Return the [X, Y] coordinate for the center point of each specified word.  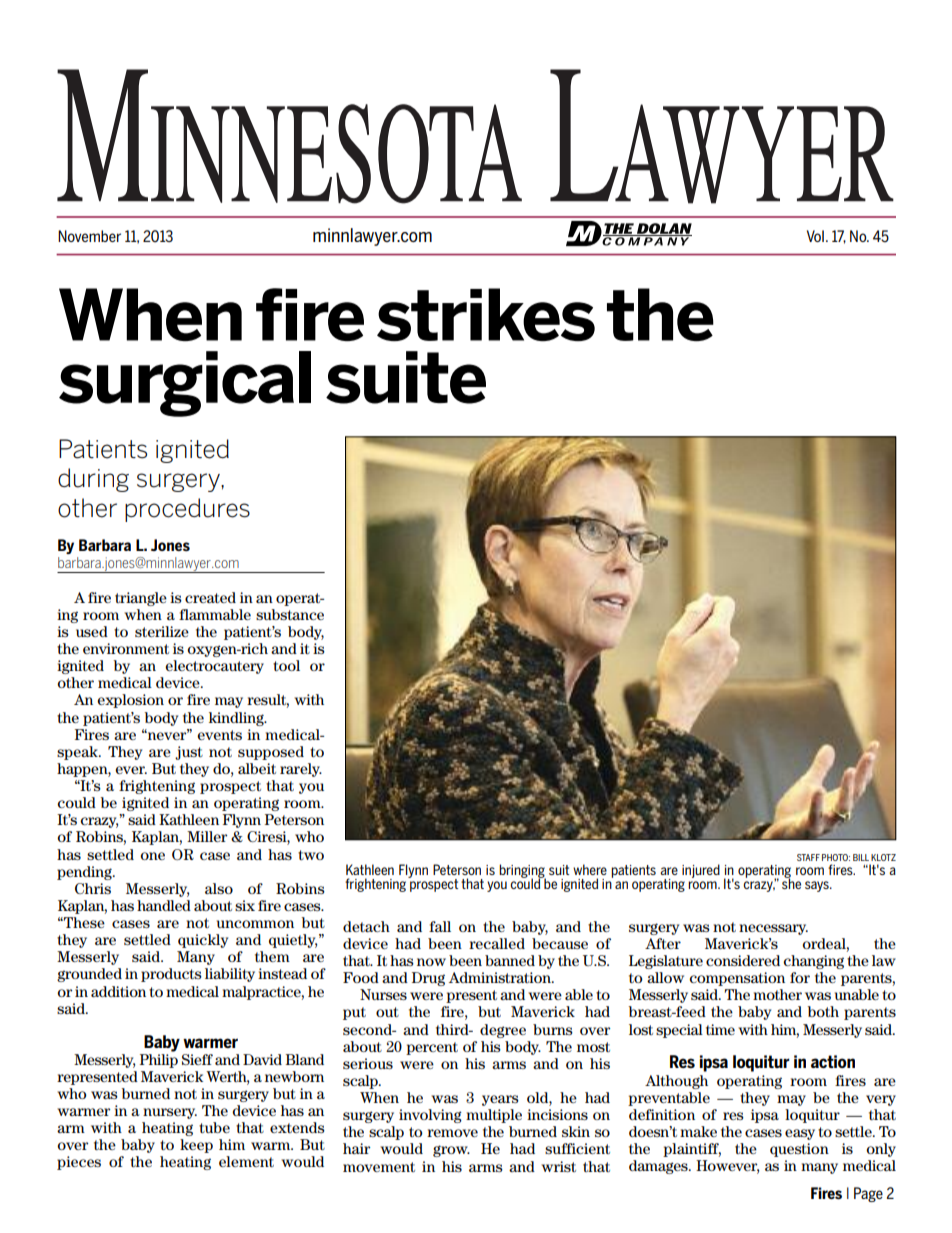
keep [196, 1146]
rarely [301, 770]
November [89, 236]
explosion [130, 701]
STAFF [808, 857]
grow [451, 1151]
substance [290, 614]
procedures [187, 510]
